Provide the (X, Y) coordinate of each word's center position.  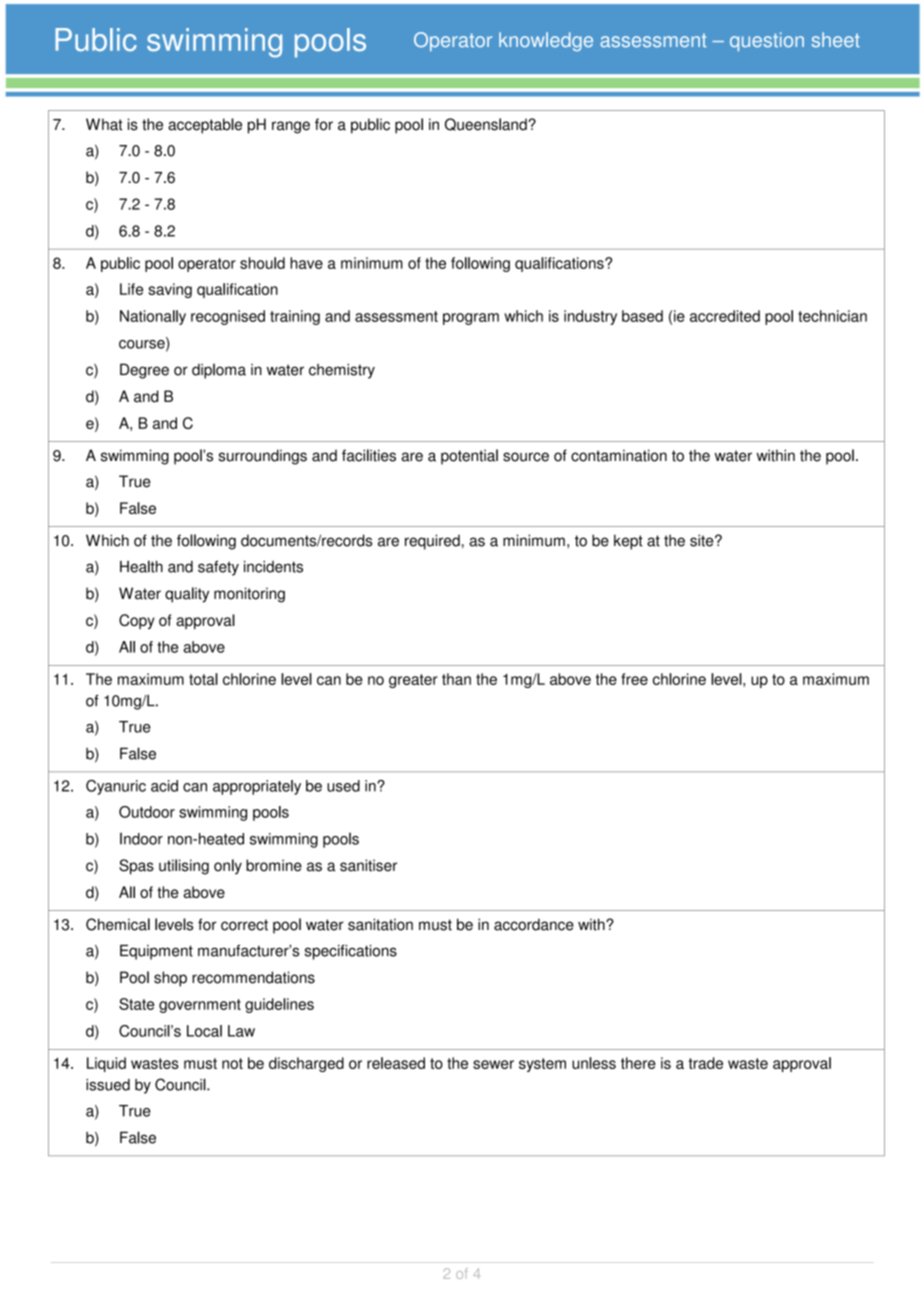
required (432, 542)
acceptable (205, 126)
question (767, 41)
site (703, 540)
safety (218, 568)
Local (204, 1031)
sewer (493, 1064)
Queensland (487, 124)
